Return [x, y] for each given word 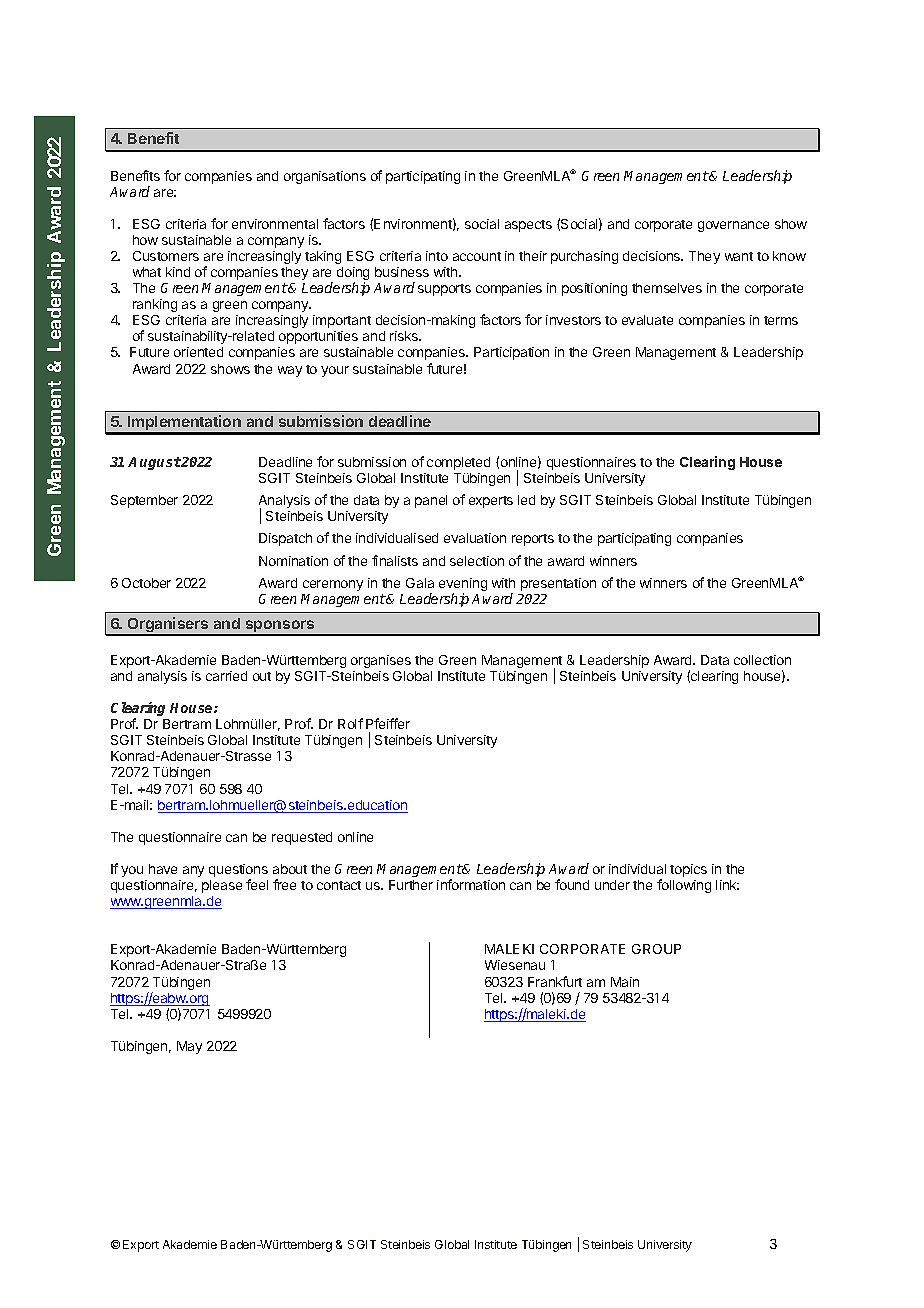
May [189, 1047]
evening [463, 586]
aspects [528, 226]
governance [733, 226]
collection [762, 660]
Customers [166, 256]
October [146, 583]
